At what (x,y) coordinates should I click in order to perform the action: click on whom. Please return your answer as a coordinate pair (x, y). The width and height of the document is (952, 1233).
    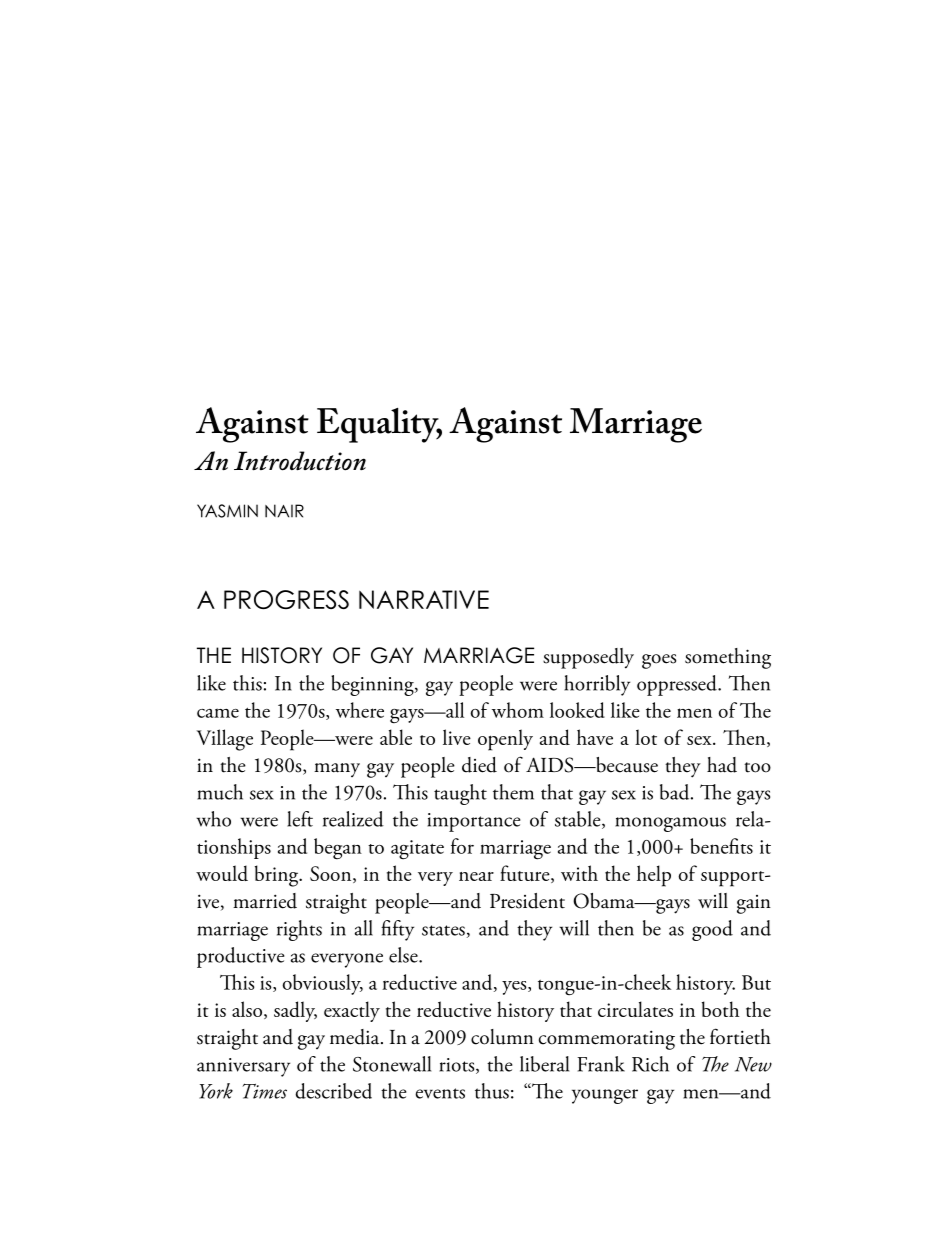
    Looking at the image, I should click on (518, 710).
